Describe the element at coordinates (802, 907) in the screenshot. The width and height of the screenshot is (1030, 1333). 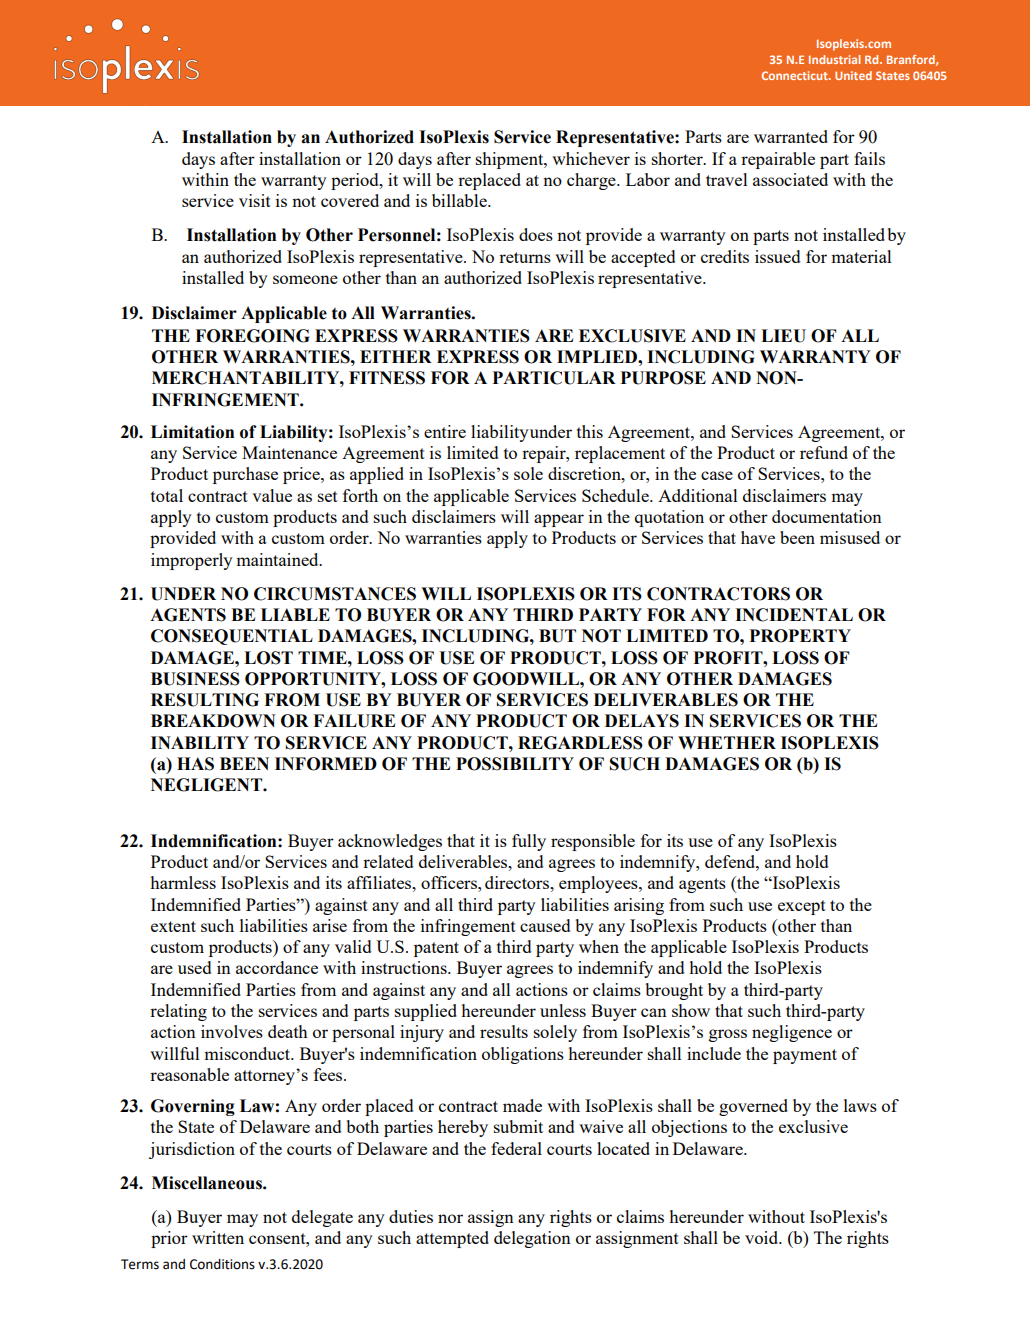
I see `except` at that location.
